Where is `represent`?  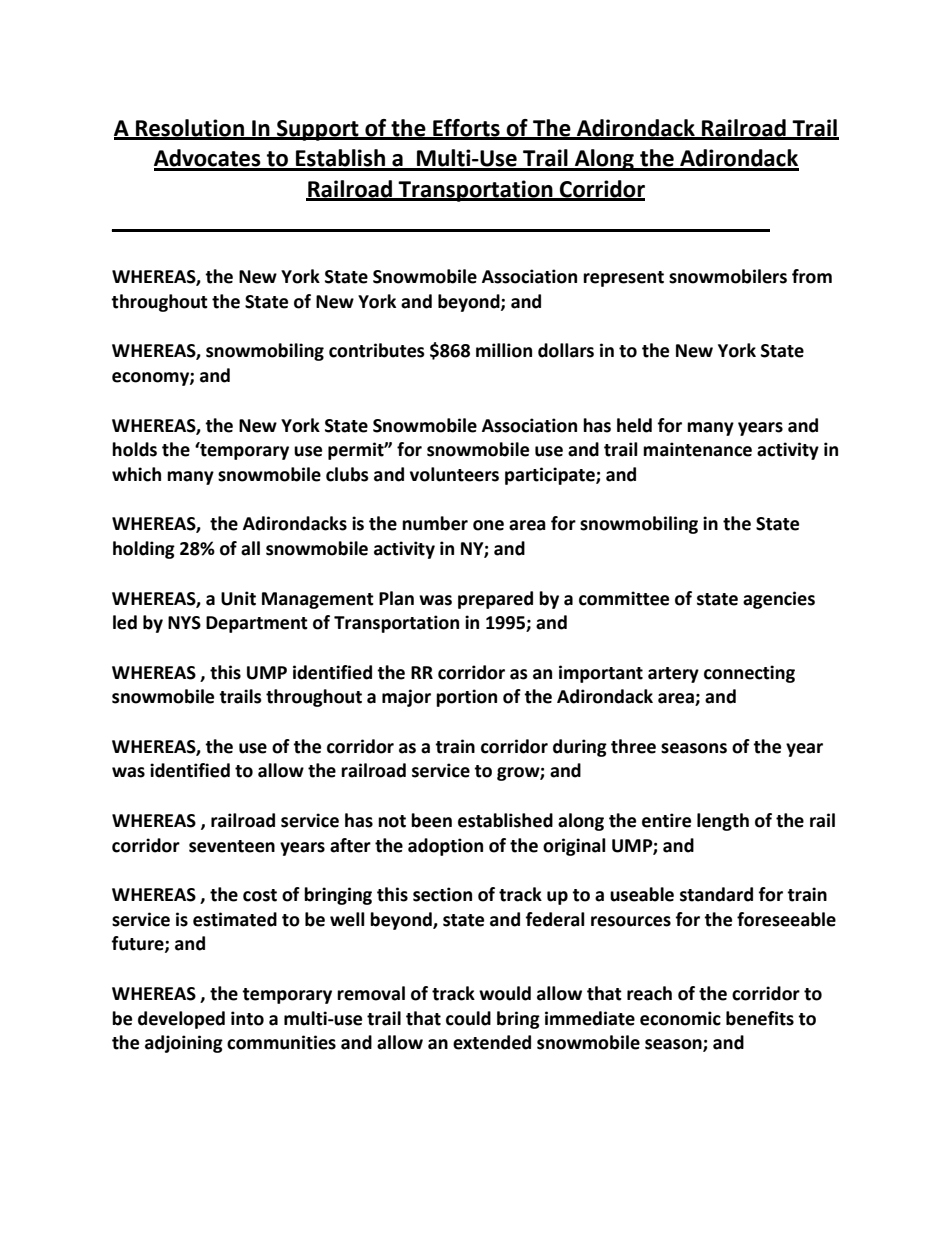
represent is located at coordinates (623, 279).
